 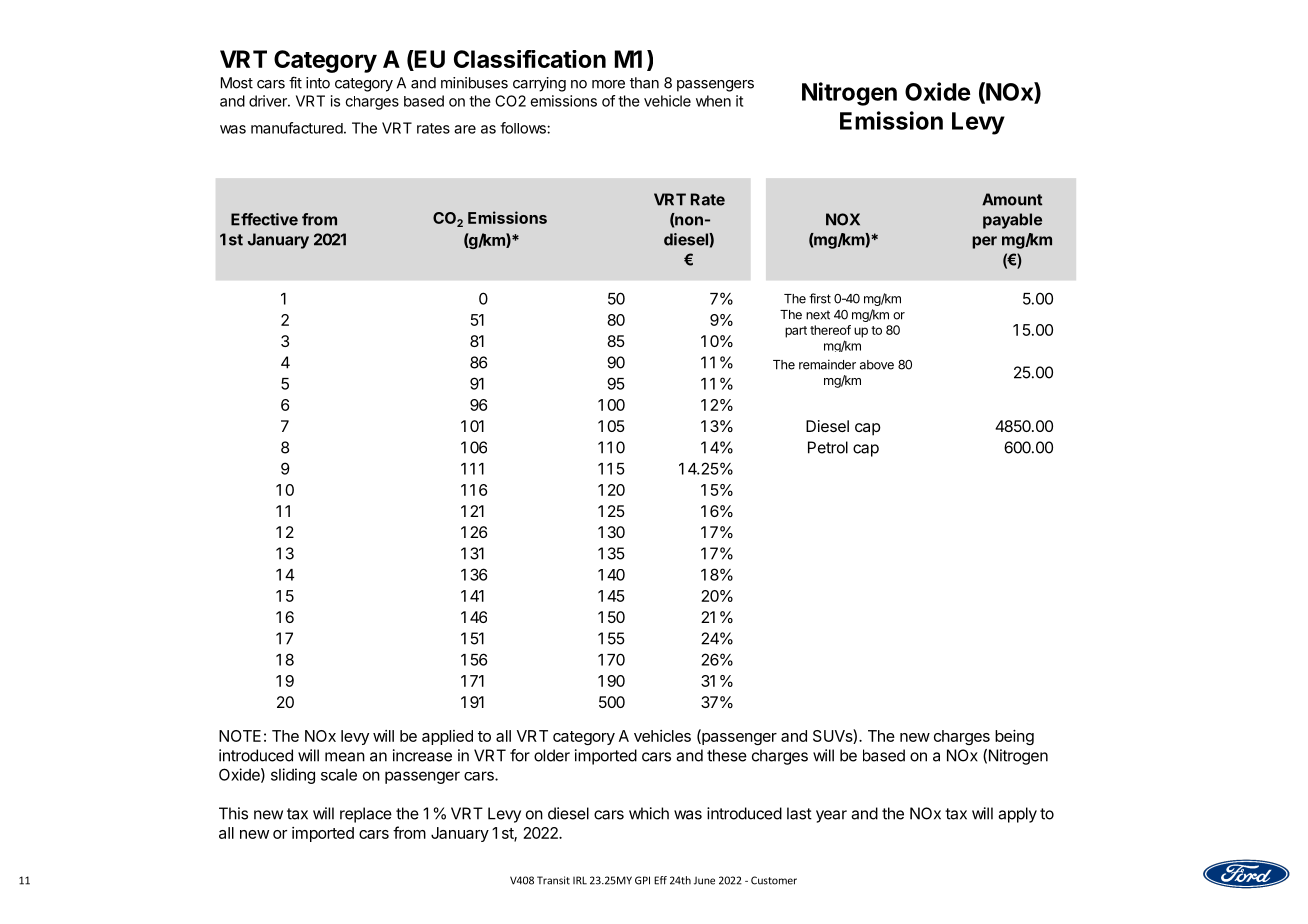 What do you see at coordinates (877, 365) in the document?
I see `above` at bounding box center [877, 365].
